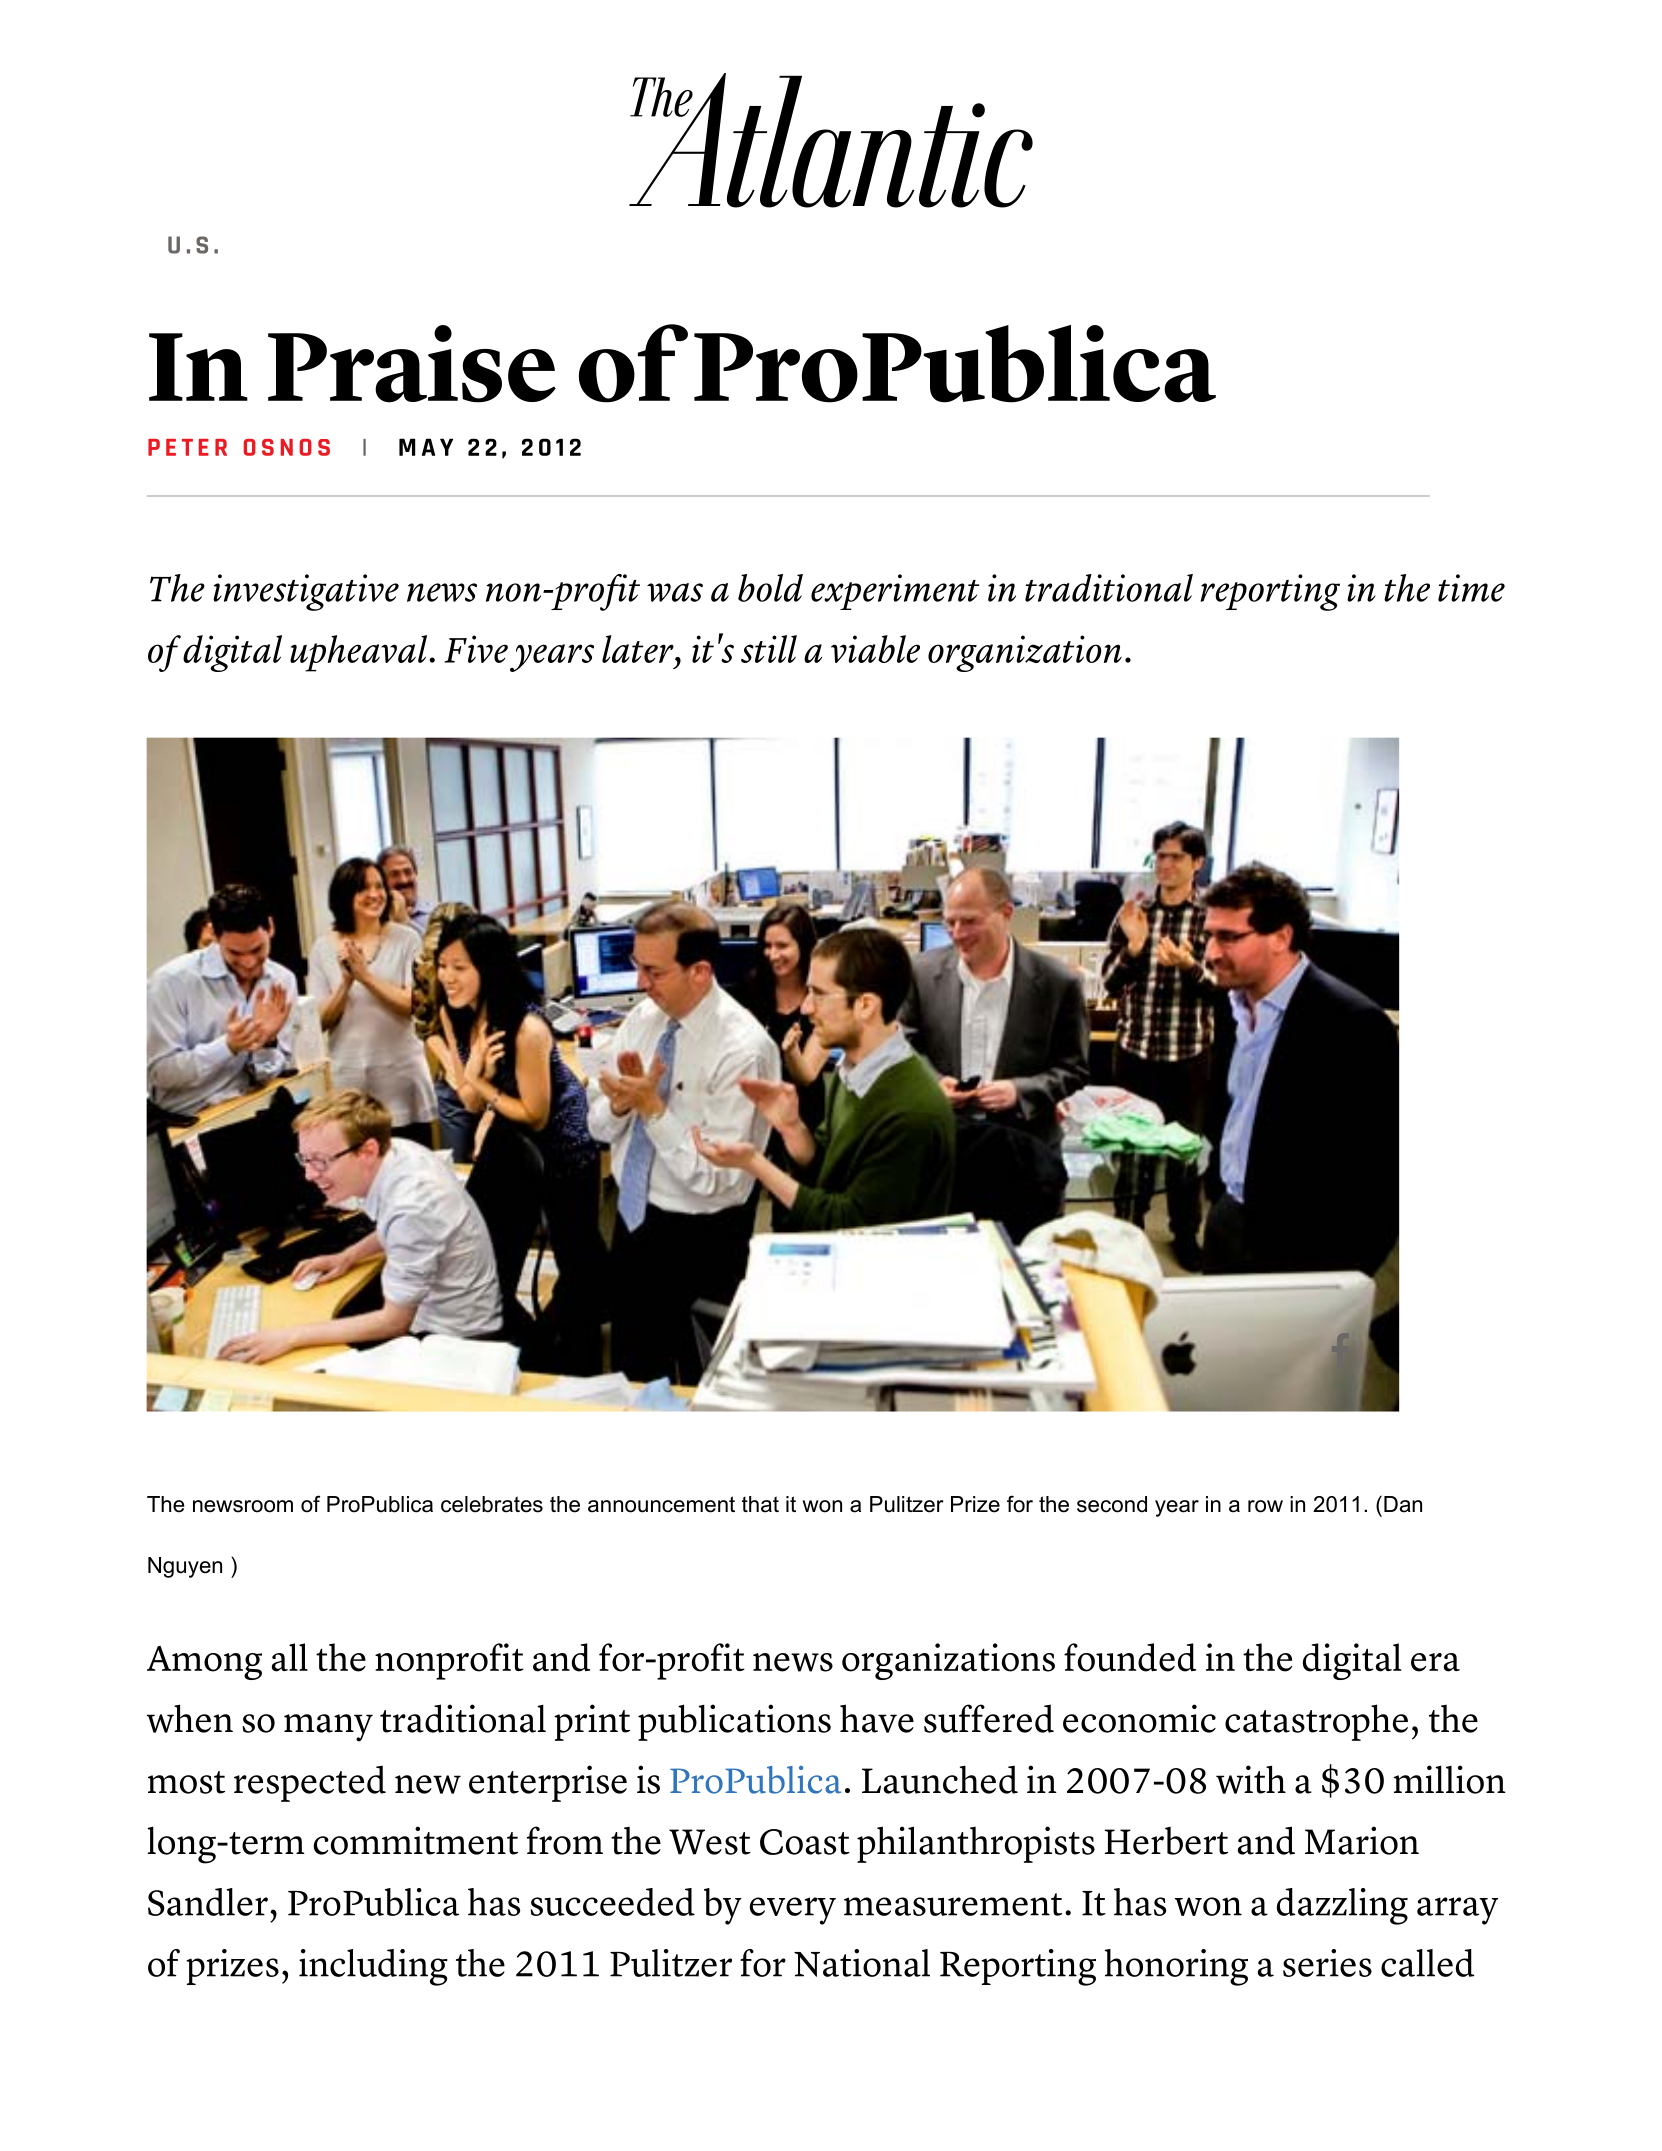  What do you see at coordinates (661, 1504) in the screenshot?
I see `announcement` at bounding box center [661, 1504].
